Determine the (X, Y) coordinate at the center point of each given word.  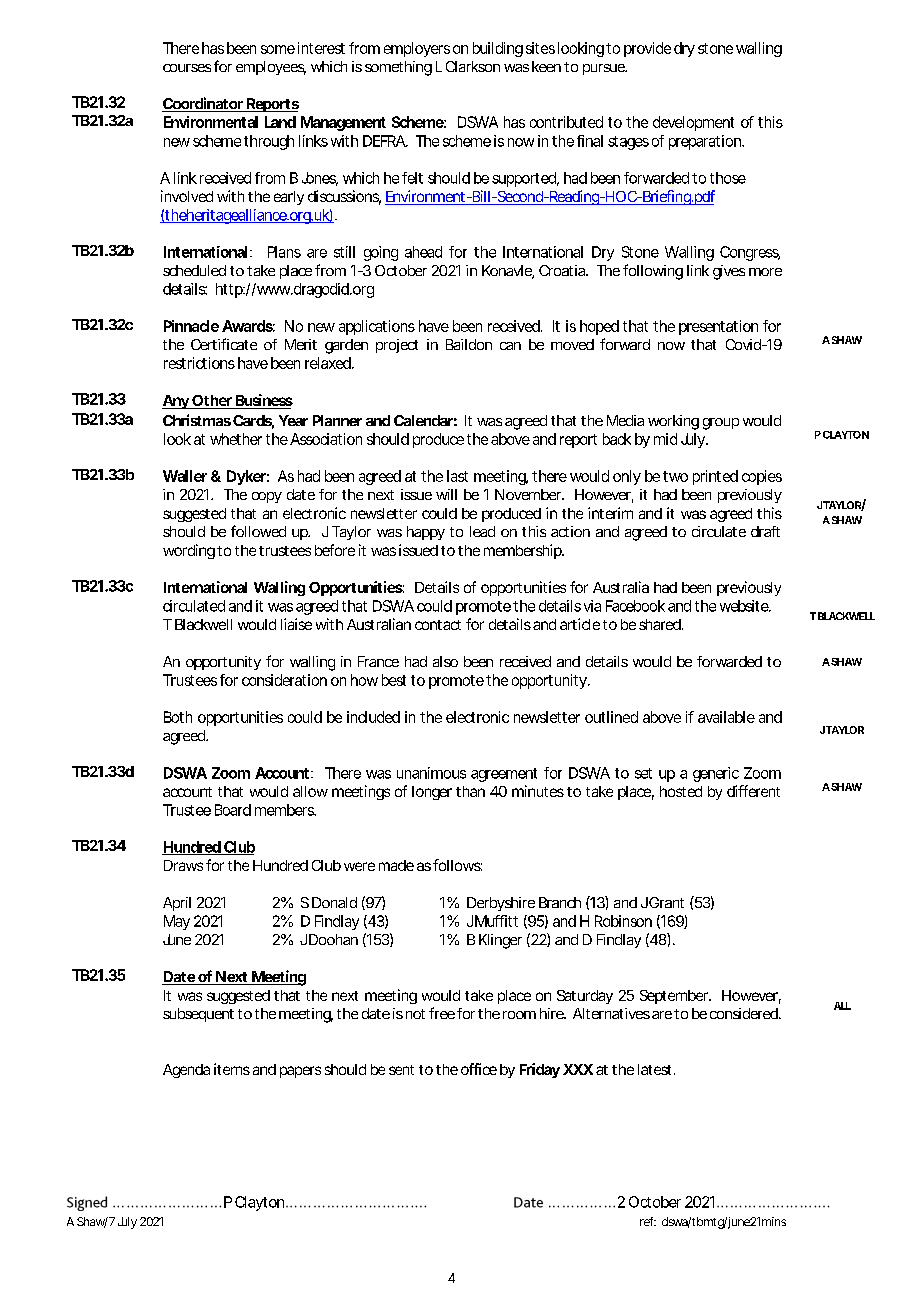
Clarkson (473, 66)
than (470, 791)
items (232, 1069)
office (479, 1069)
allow (310, 791)
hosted (681, 791)
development (693, 123)
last (457, 476)
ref (648, 1221)
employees (271, 68)
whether (236, 439)
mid (665, 439)
